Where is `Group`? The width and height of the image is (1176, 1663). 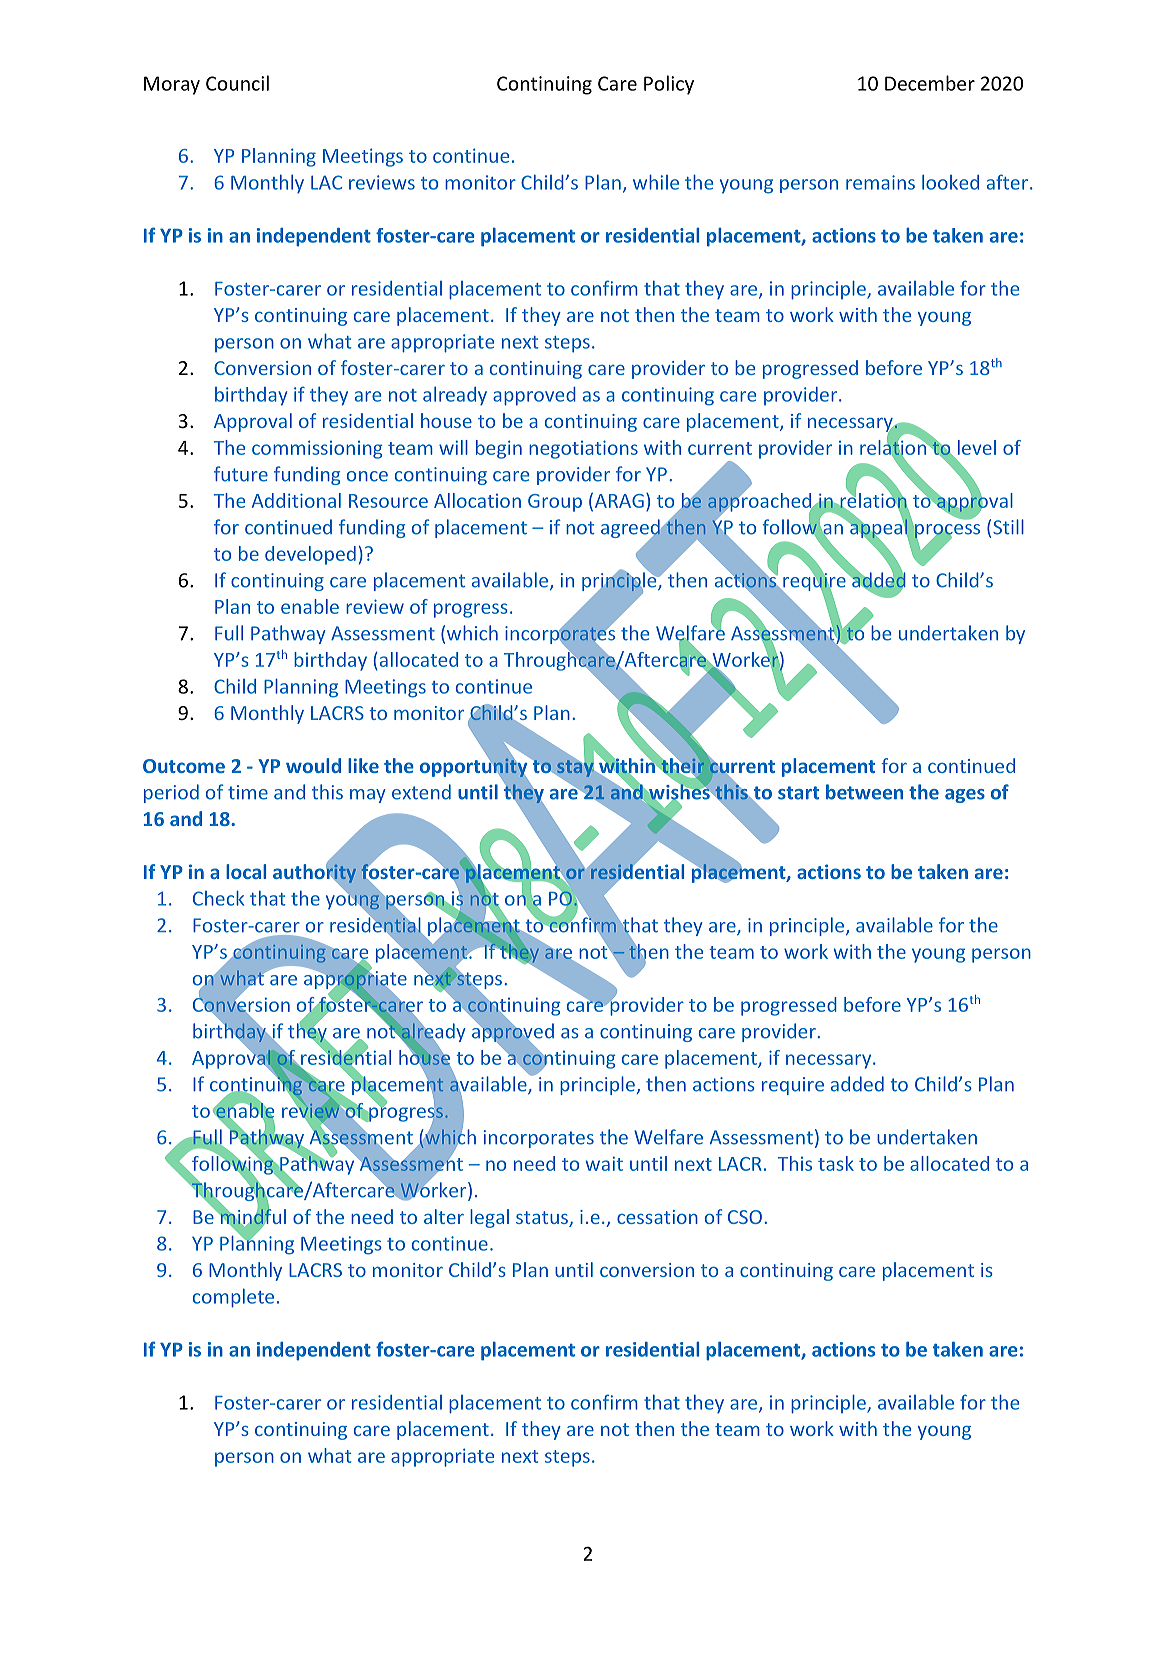 Group is located at coordinates (555, 503).
